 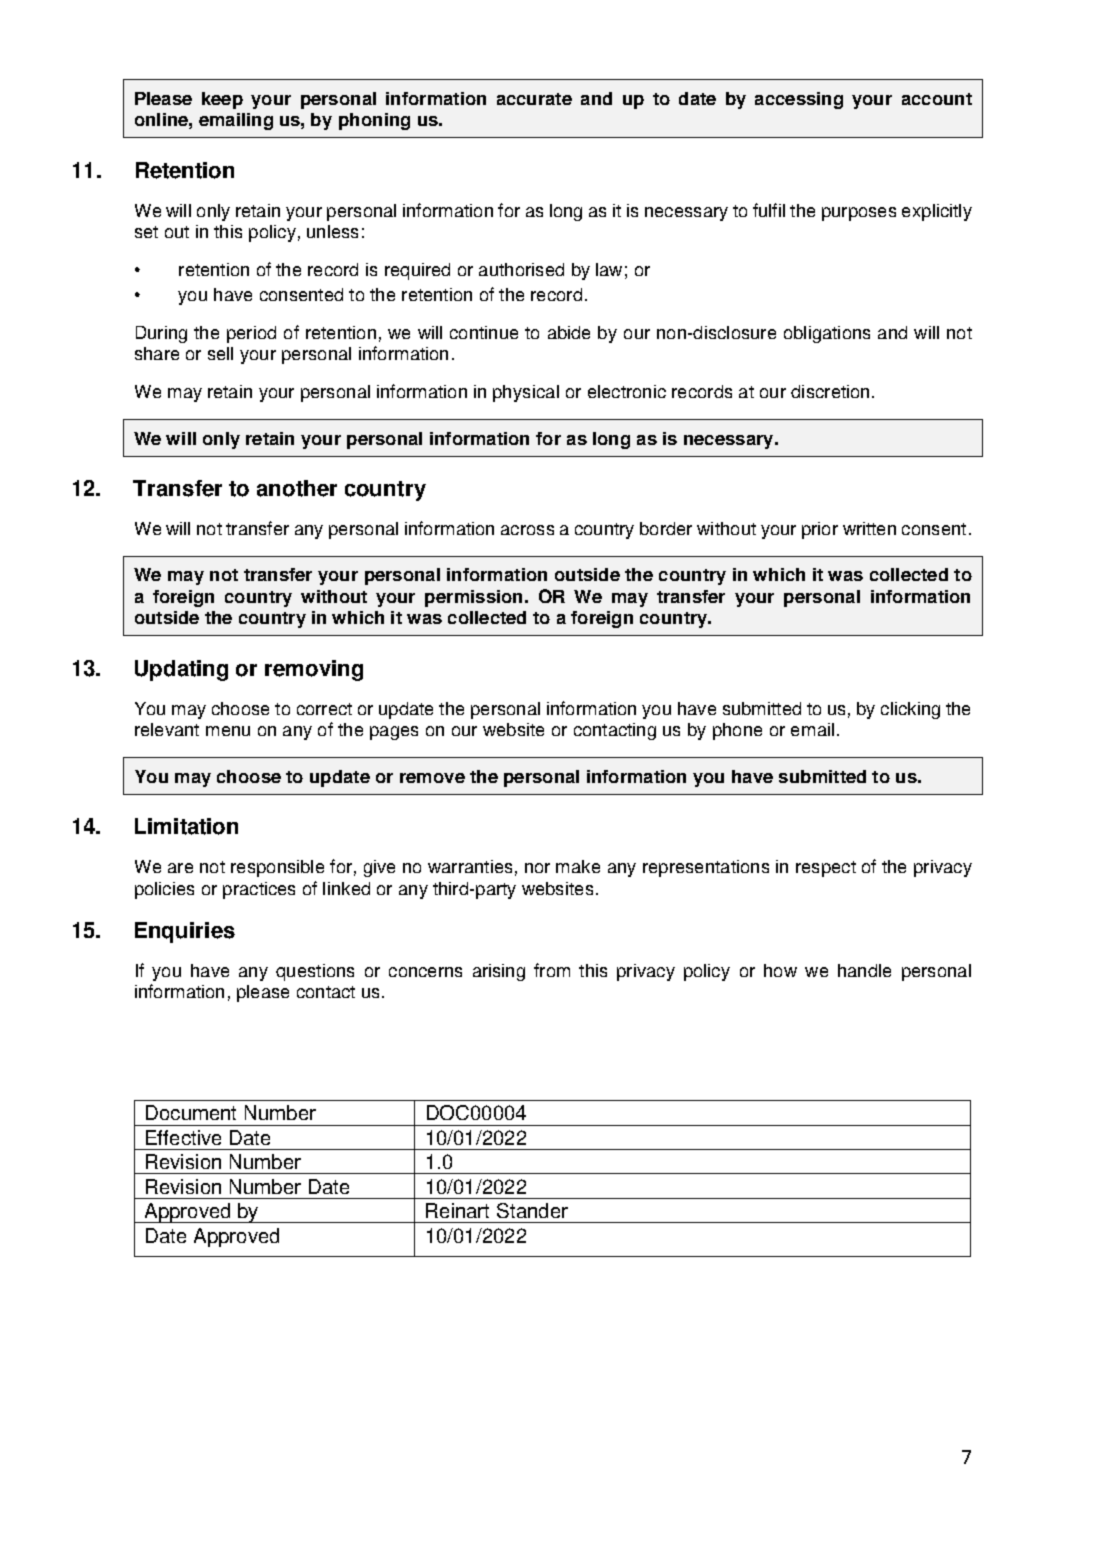 What do you see at coordinates (864, 970) in the image?
I see `handle` at bounding box center [864, 970].
